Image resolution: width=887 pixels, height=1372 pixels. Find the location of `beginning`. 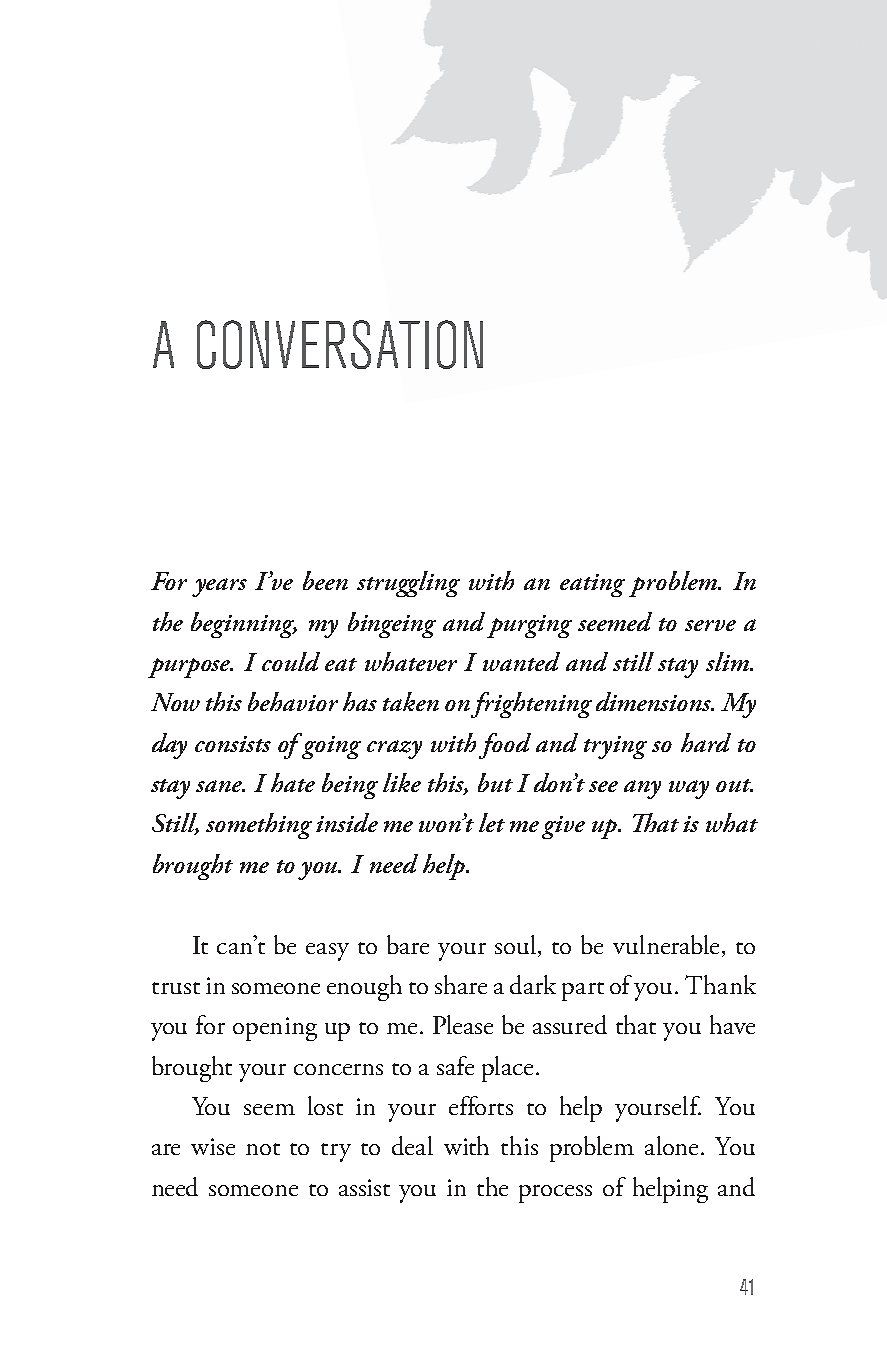

beginning is located at coordinates (244, 625).
